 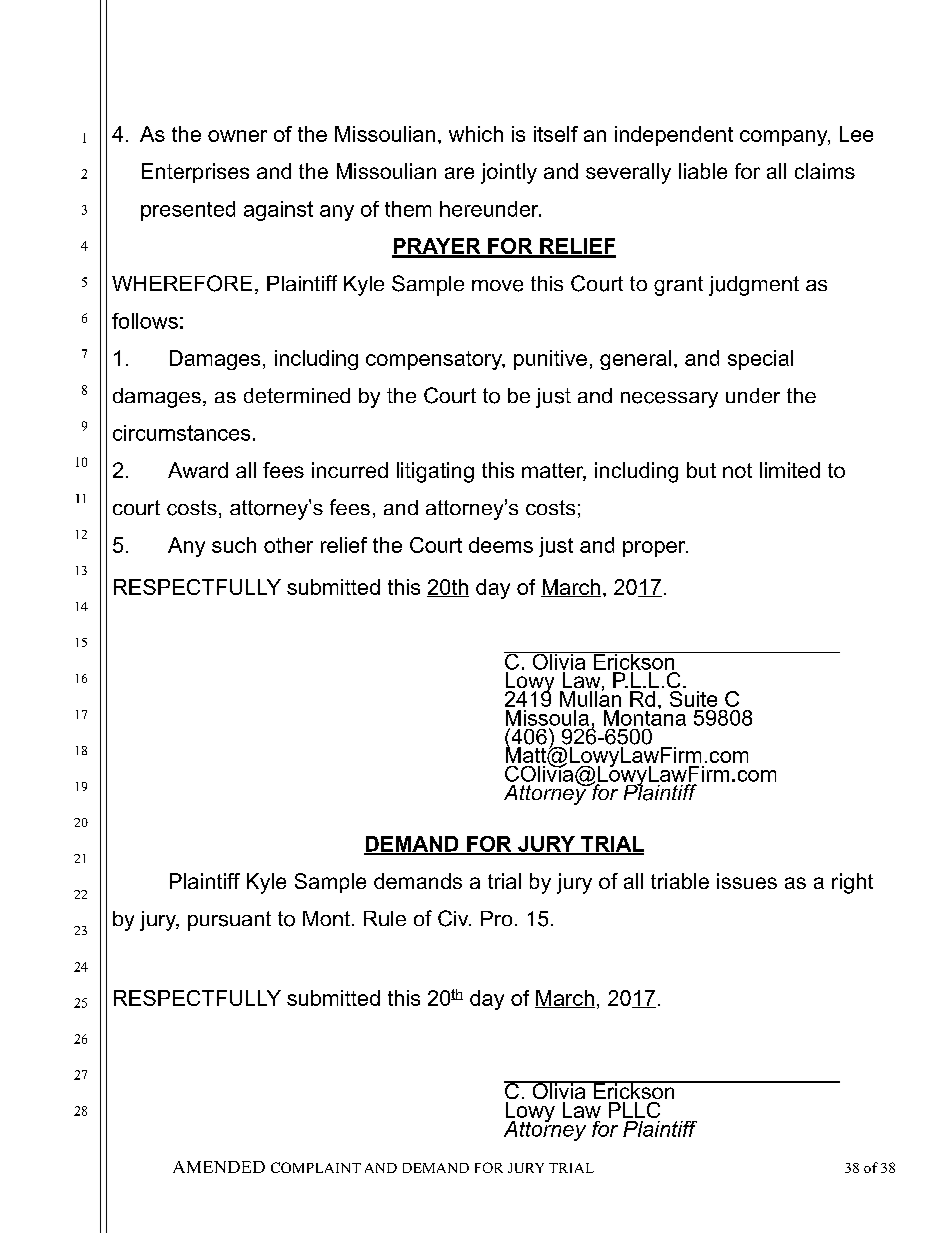 What do you see at coordinates (195, 173) in the image?
I see `Enterprises` at bounding box center [195, 173].
